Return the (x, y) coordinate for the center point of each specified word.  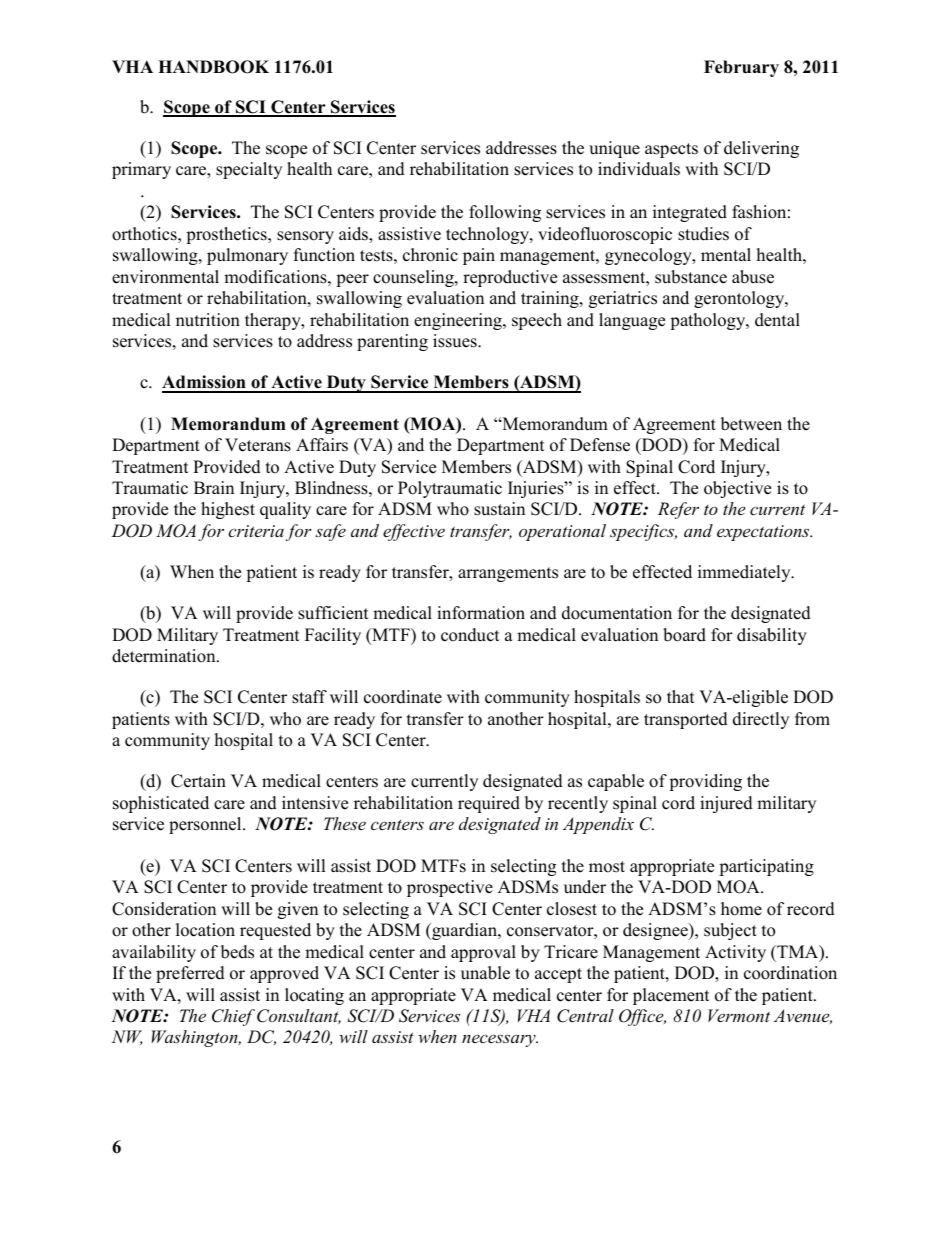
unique (614, 149)
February (741, 68)
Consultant (299, 1016)
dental (777, 320)
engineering (459, 321)
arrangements (508, 574)
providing (705, 782)
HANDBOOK (213, 67)
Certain (198, 781)
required (489, 804)
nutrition (208, 320)
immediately (745, 573)
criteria (256, 531)
